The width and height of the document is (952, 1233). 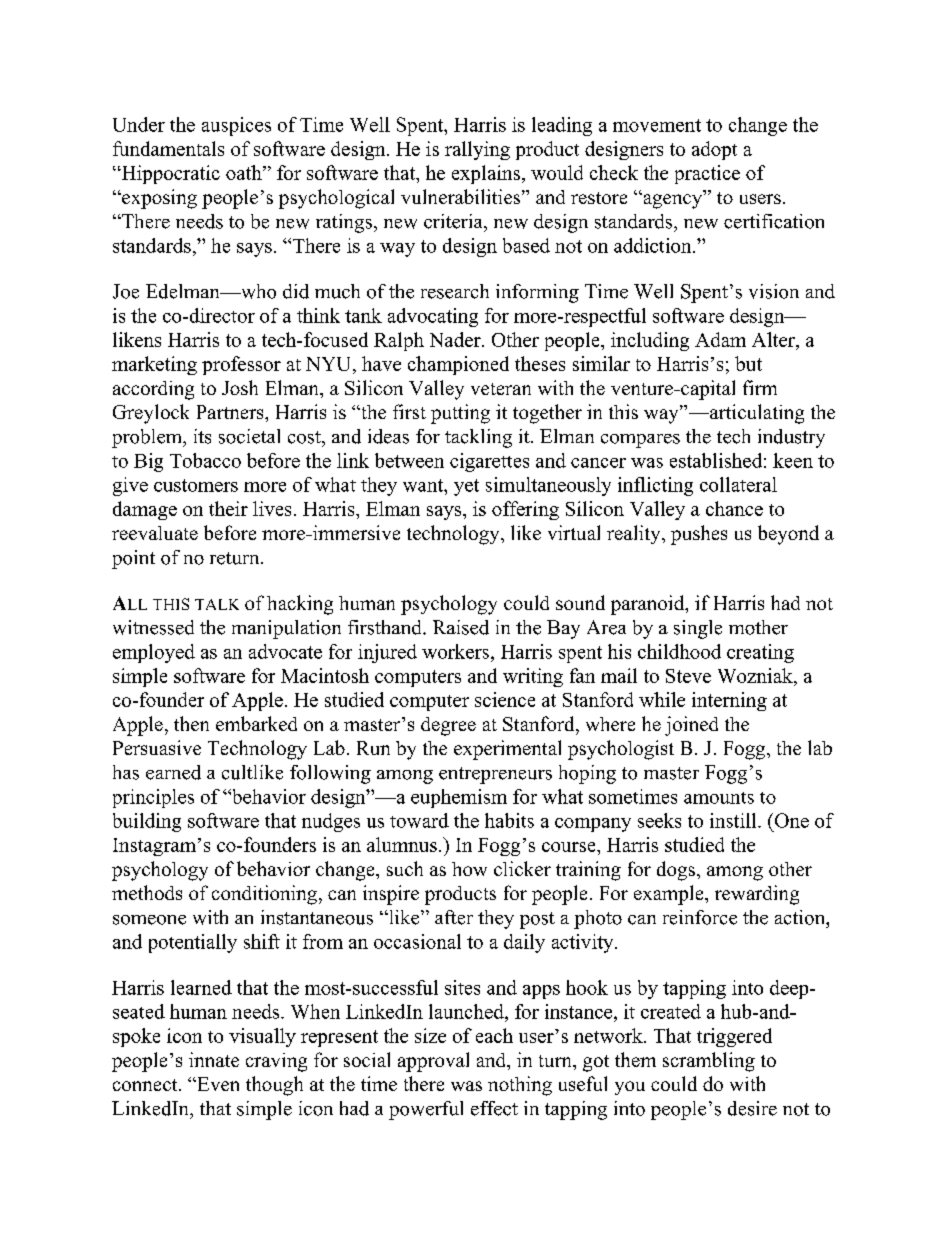 I want to click on Persuasive, so click(x=157, y=747).
